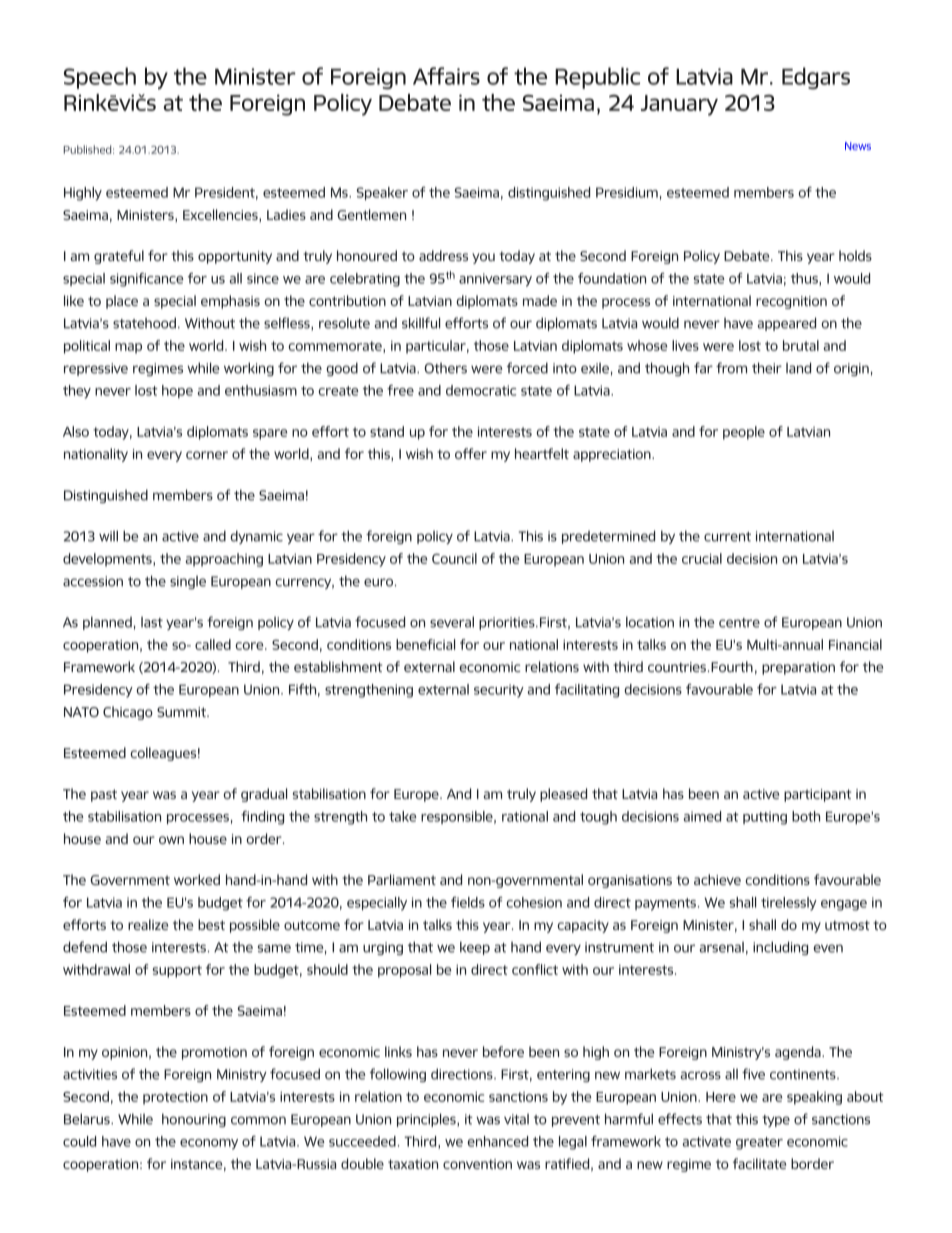 This page has height=1233, width=952. I want to click on Speech, so click(100, 78).
